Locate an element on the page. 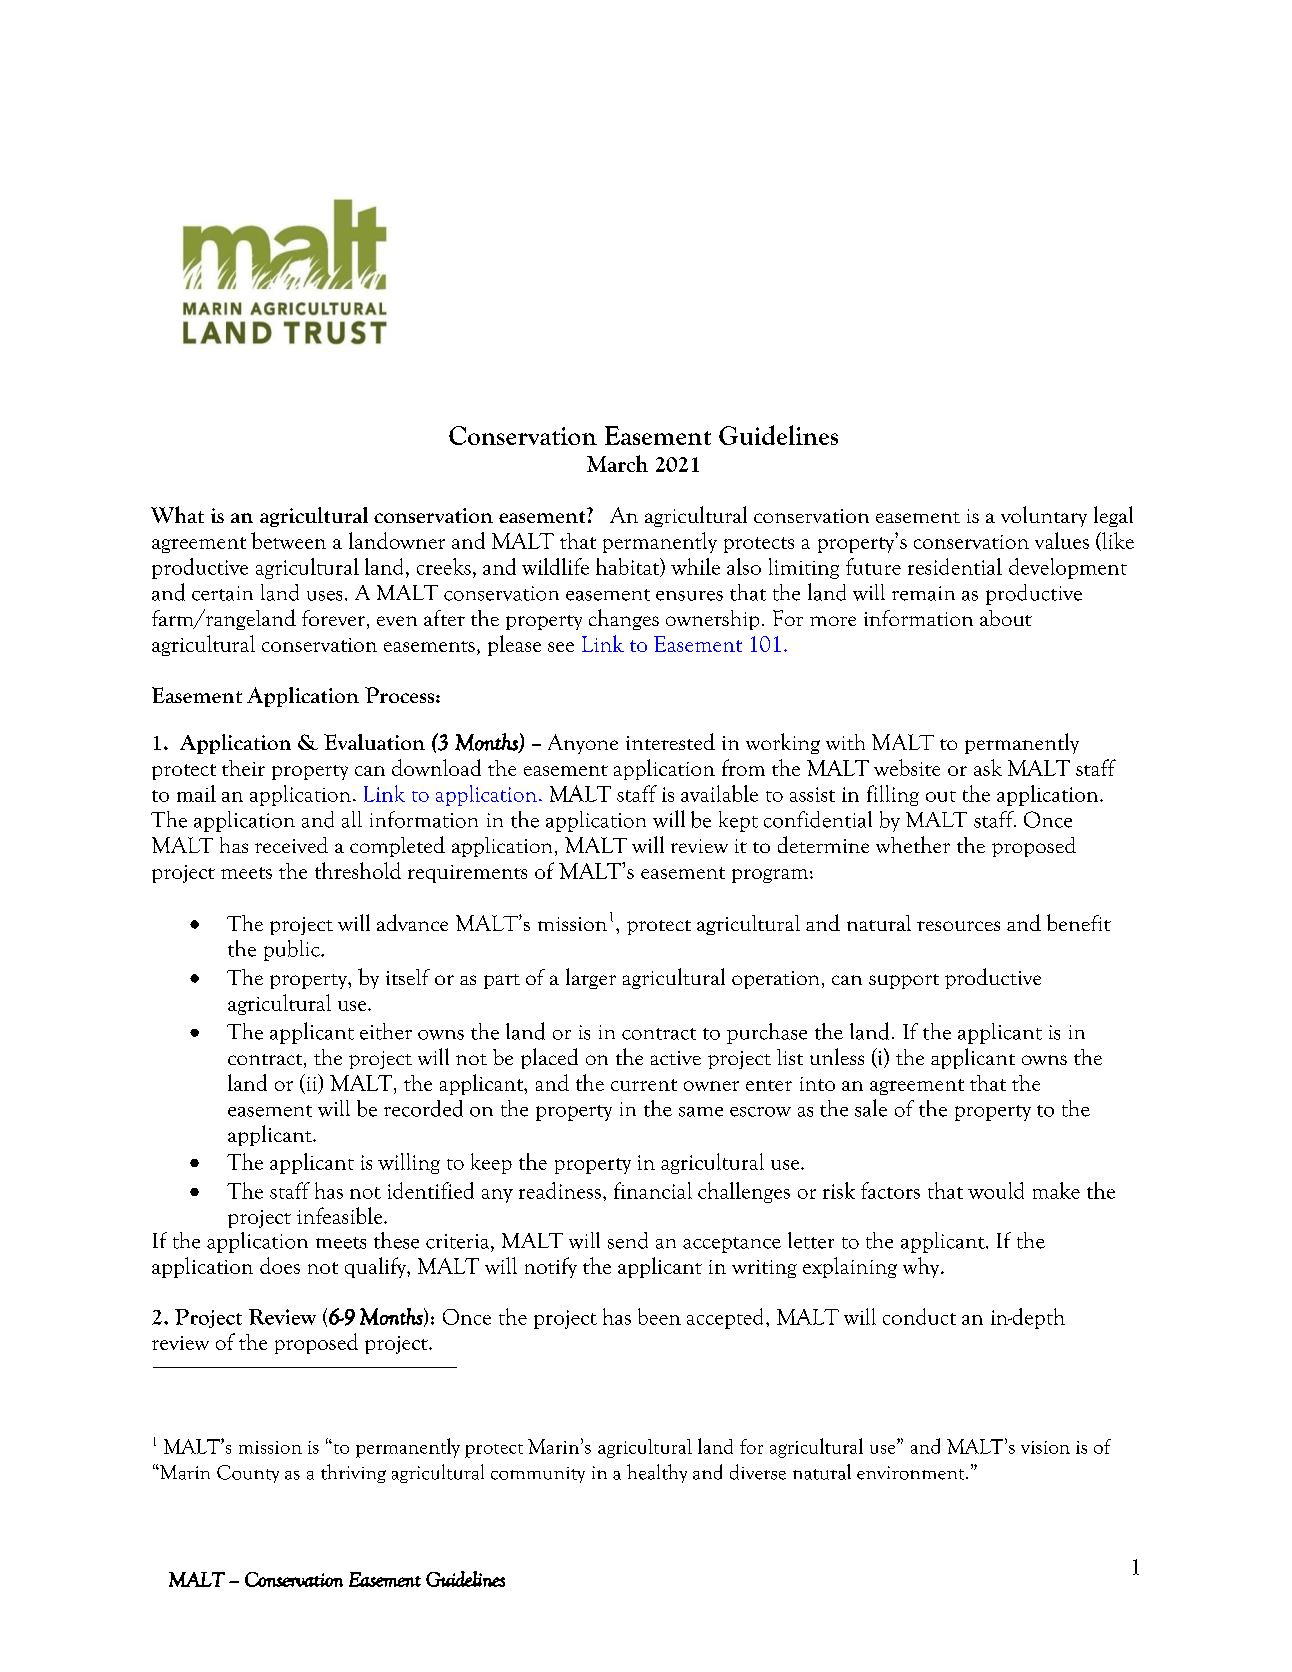 The width and height of the page is (1292, 1672). March is located at coordinates (617, 463).
